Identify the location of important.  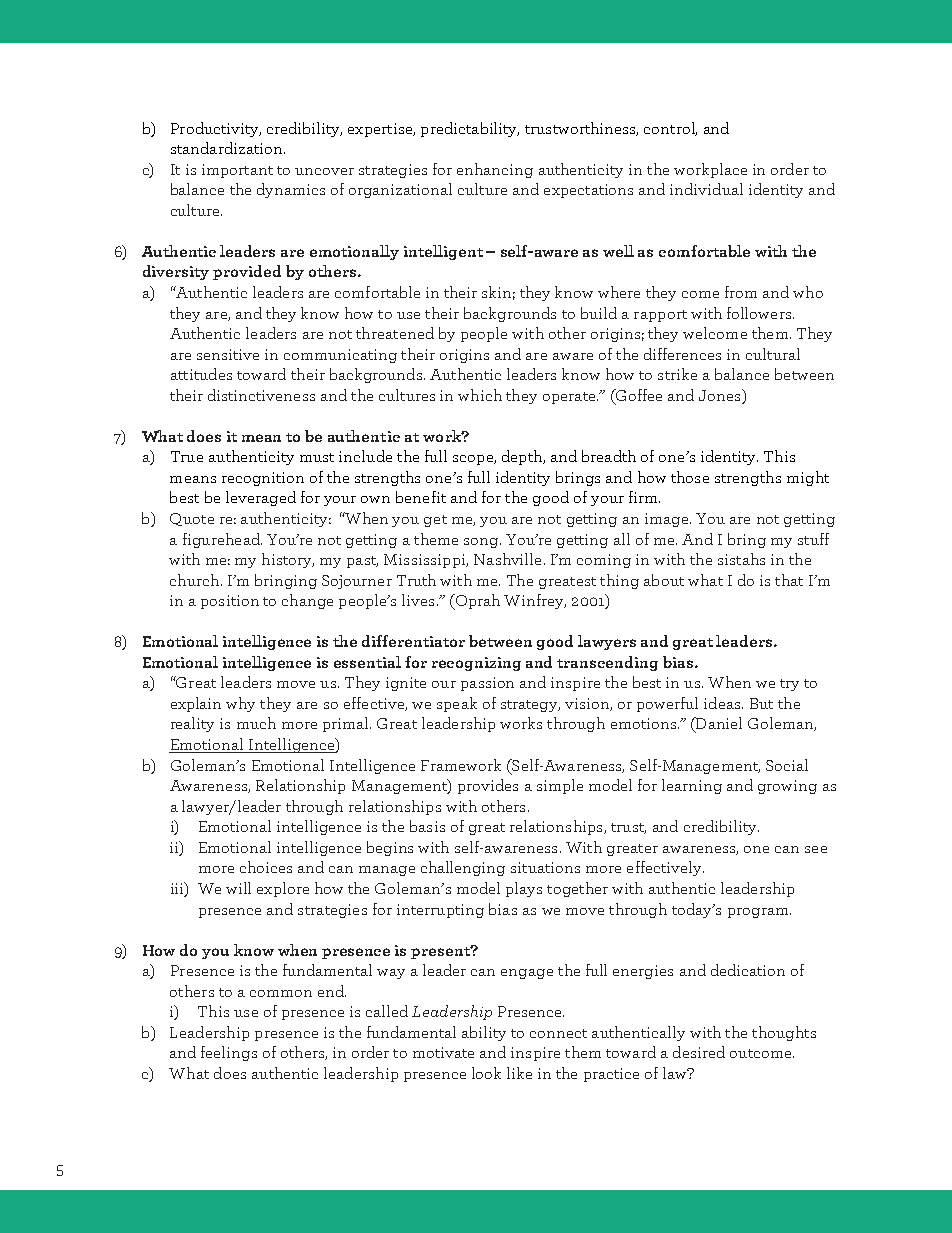
(237, 171).
